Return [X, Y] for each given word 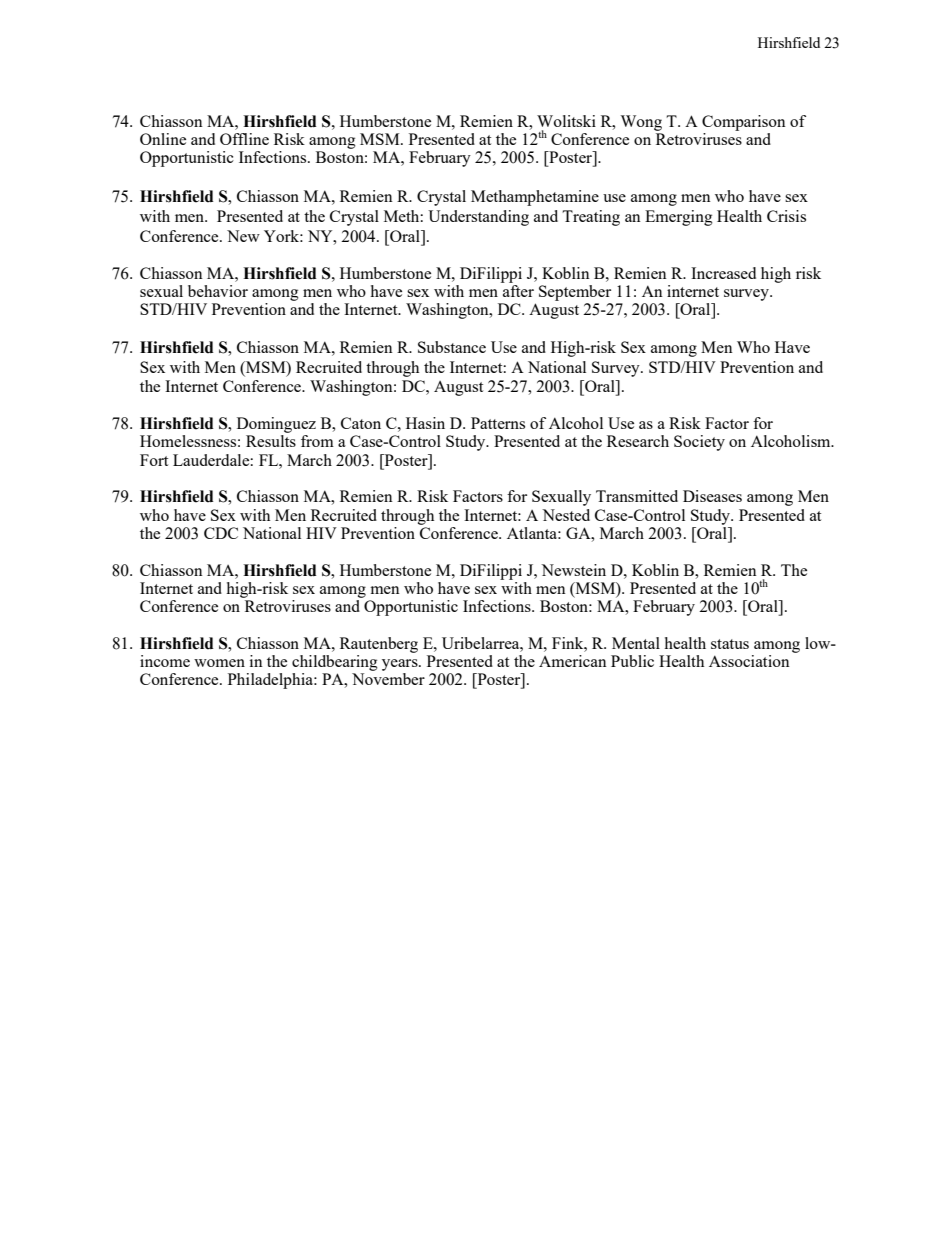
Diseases [712, 496]
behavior [218, 291]
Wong [641, 123]
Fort [154, 460]
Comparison [744, 123]
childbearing [335, 663]
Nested [566, 515]
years [401, 665]
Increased [723, 273]
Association [749, 661]
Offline [244, 139]
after [518, 291]
